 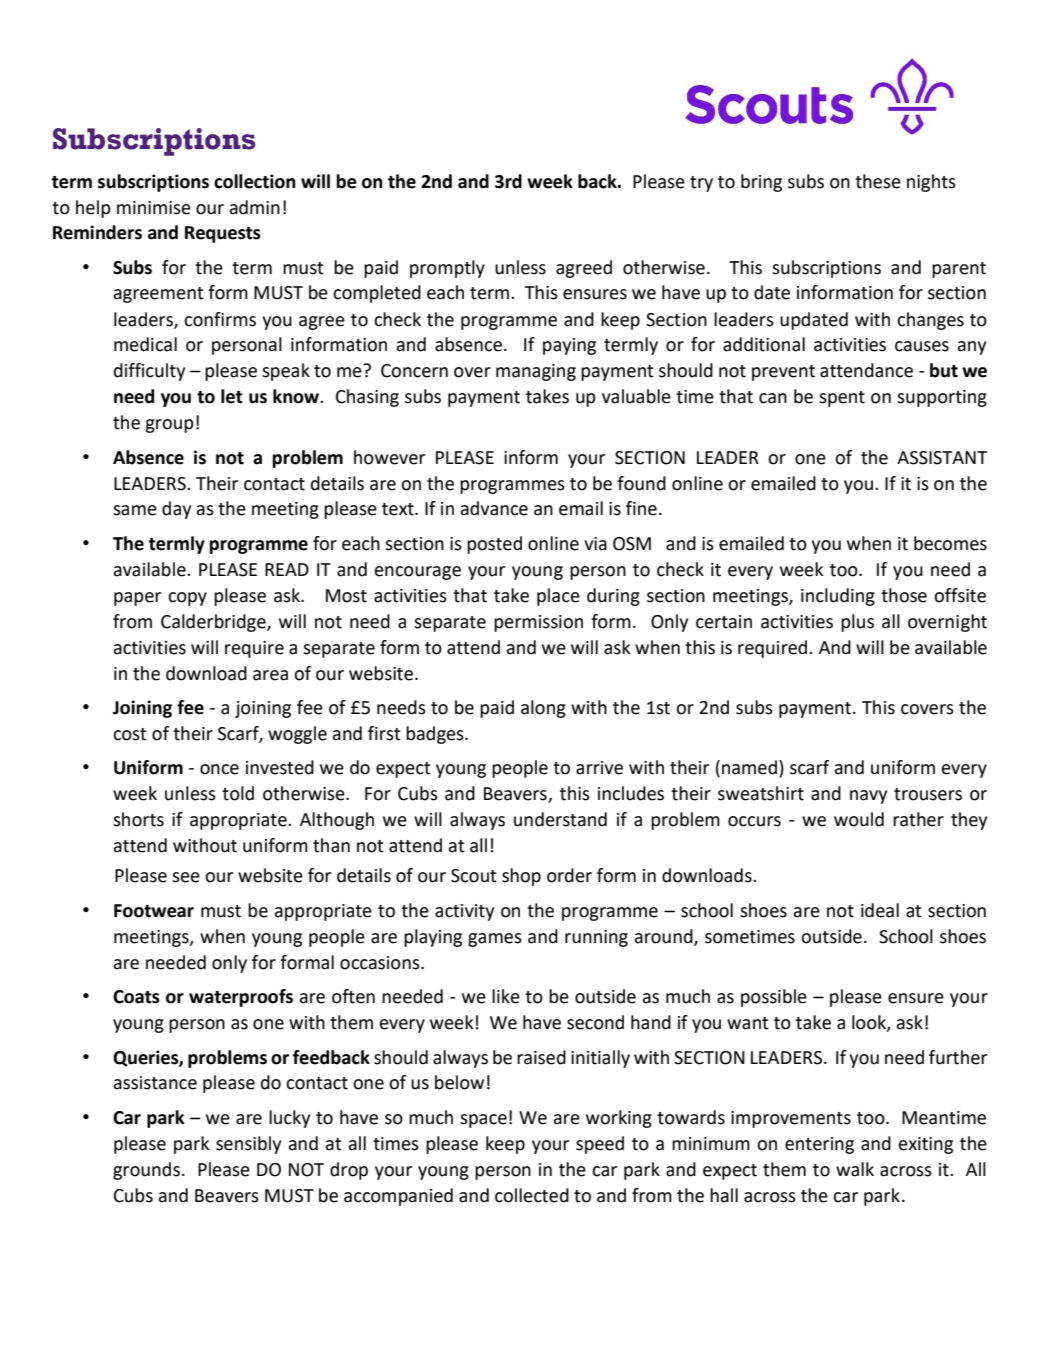 I want to click on promptly, so click(x=447, y=269).
